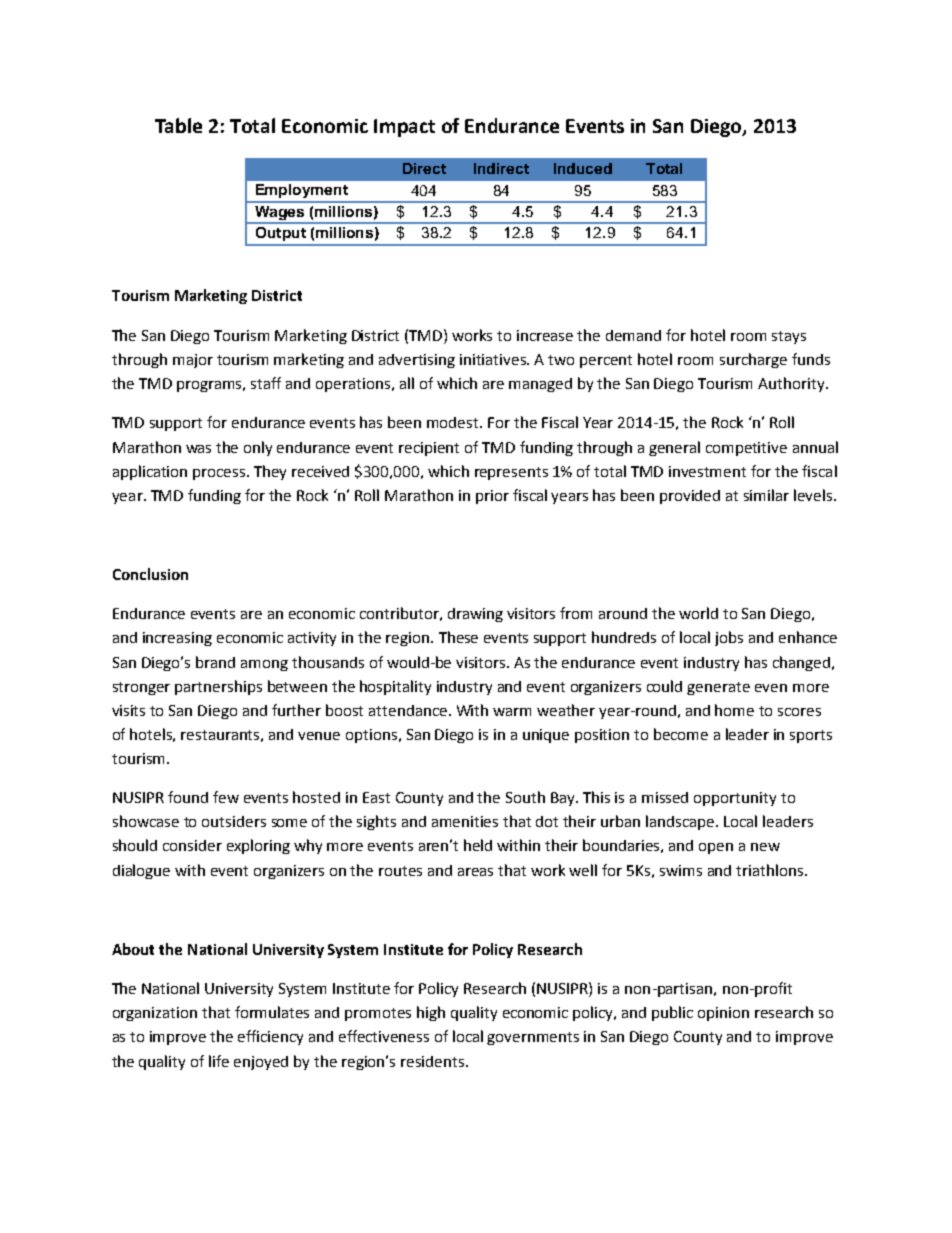 The height and width of the page is (1233, 952). I want to click on process, so click(220, 474).
